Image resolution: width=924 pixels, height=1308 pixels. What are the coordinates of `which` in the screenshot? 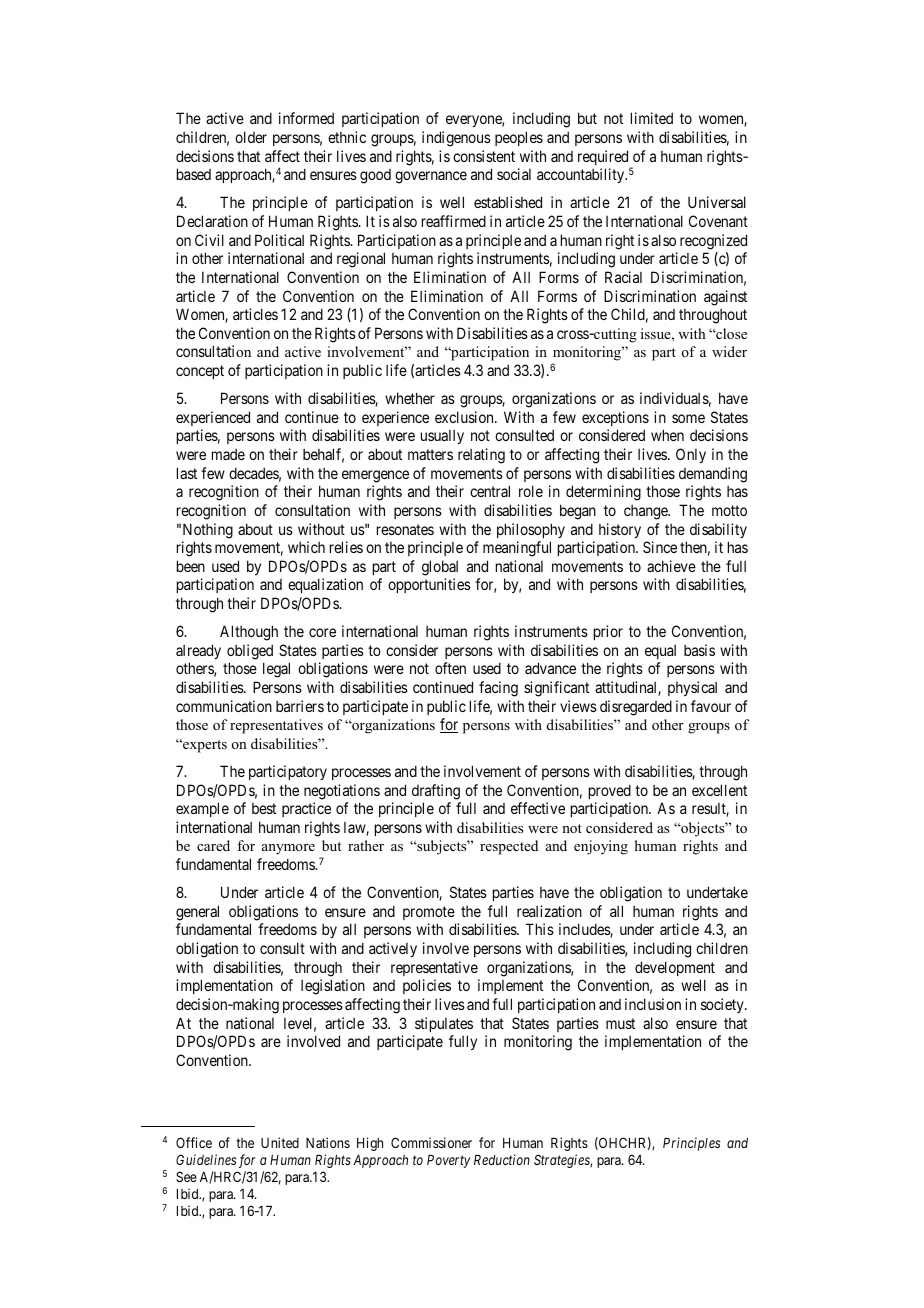 It's located at (306, 547).
